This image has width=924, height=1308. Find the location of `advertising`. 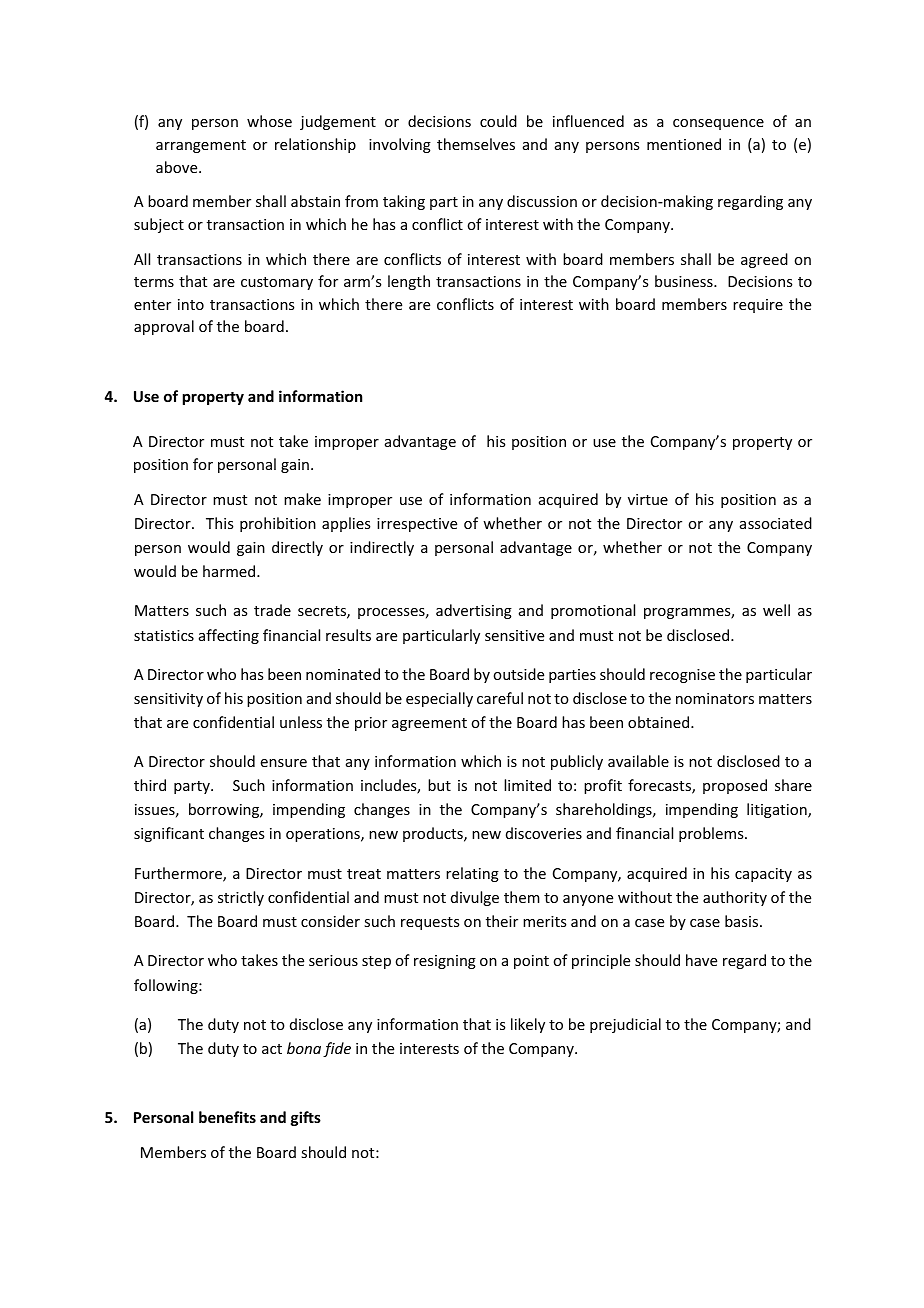

advertising is located at coordinates (474, 611).
